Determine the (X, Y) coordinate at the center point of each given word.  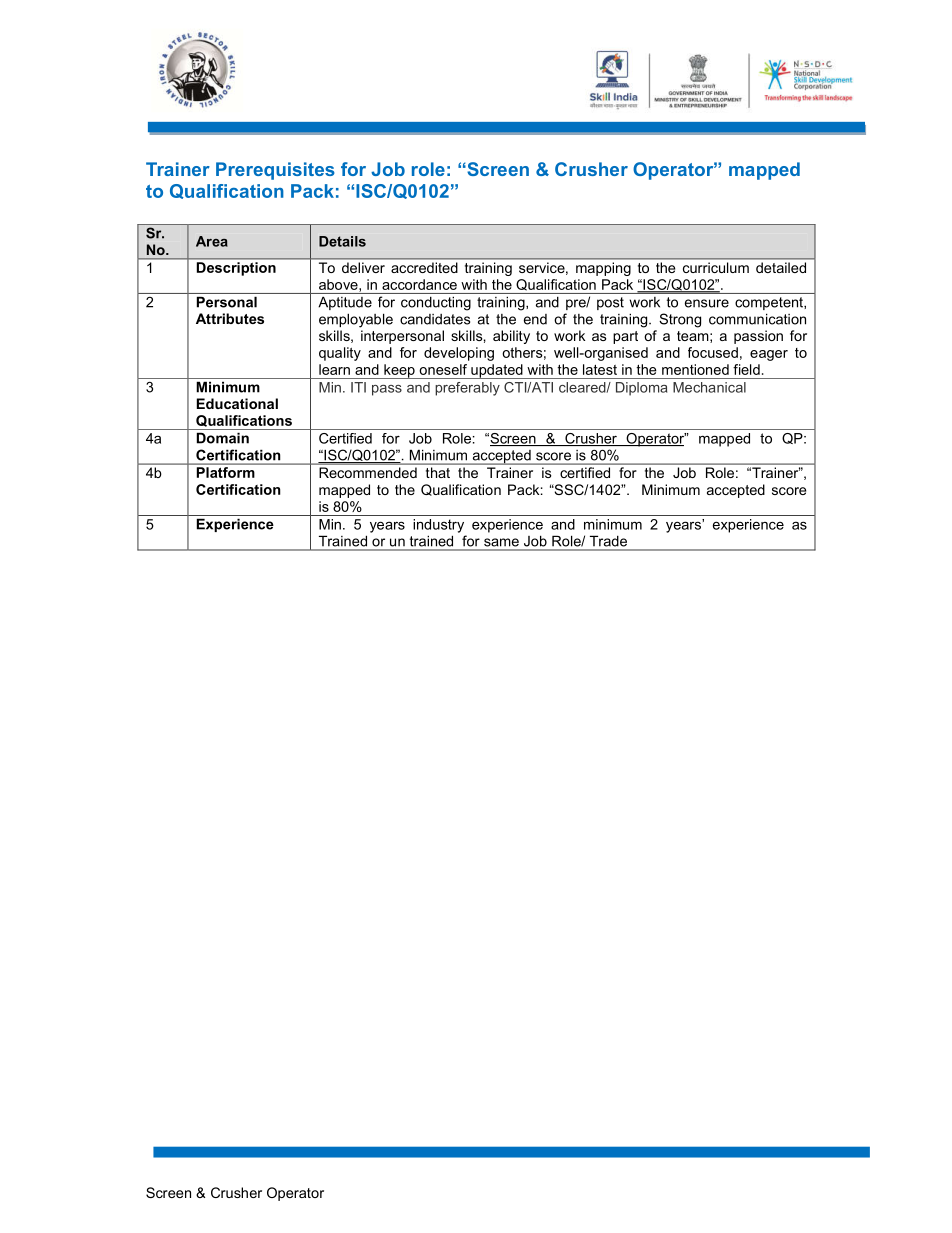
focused (713, 352)
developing (459, 354)
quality (340, 354)
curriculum (716, 267)
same (501, 542)
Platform (225, 472)
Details (342, 241)
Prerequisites (275, 171)
